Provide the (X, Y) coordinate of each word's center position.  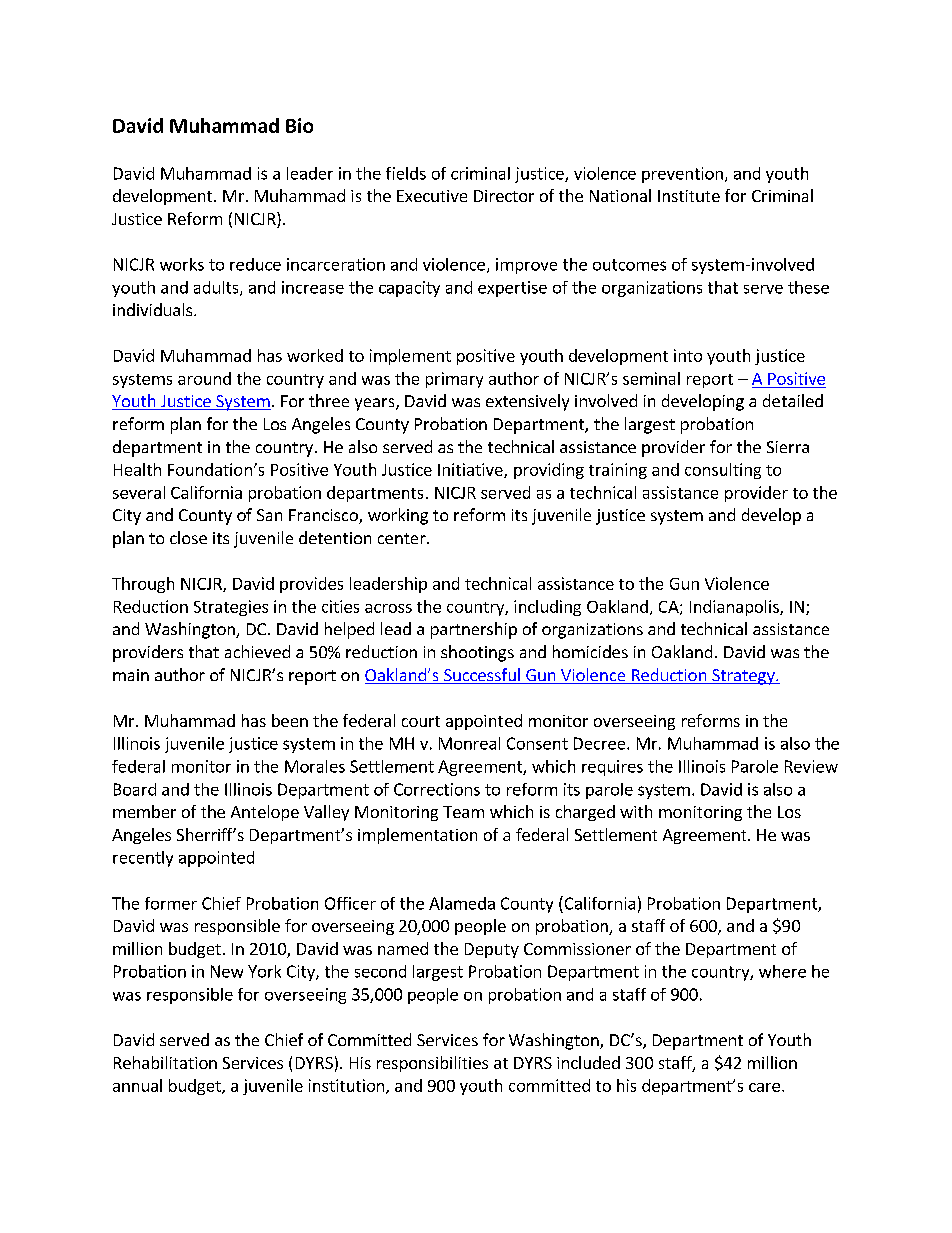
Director (504, 196)
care (764, 1087)
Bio (299, 125)
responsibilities (432, 1064)
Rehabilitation (165, 1062)
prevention (682, 175)
